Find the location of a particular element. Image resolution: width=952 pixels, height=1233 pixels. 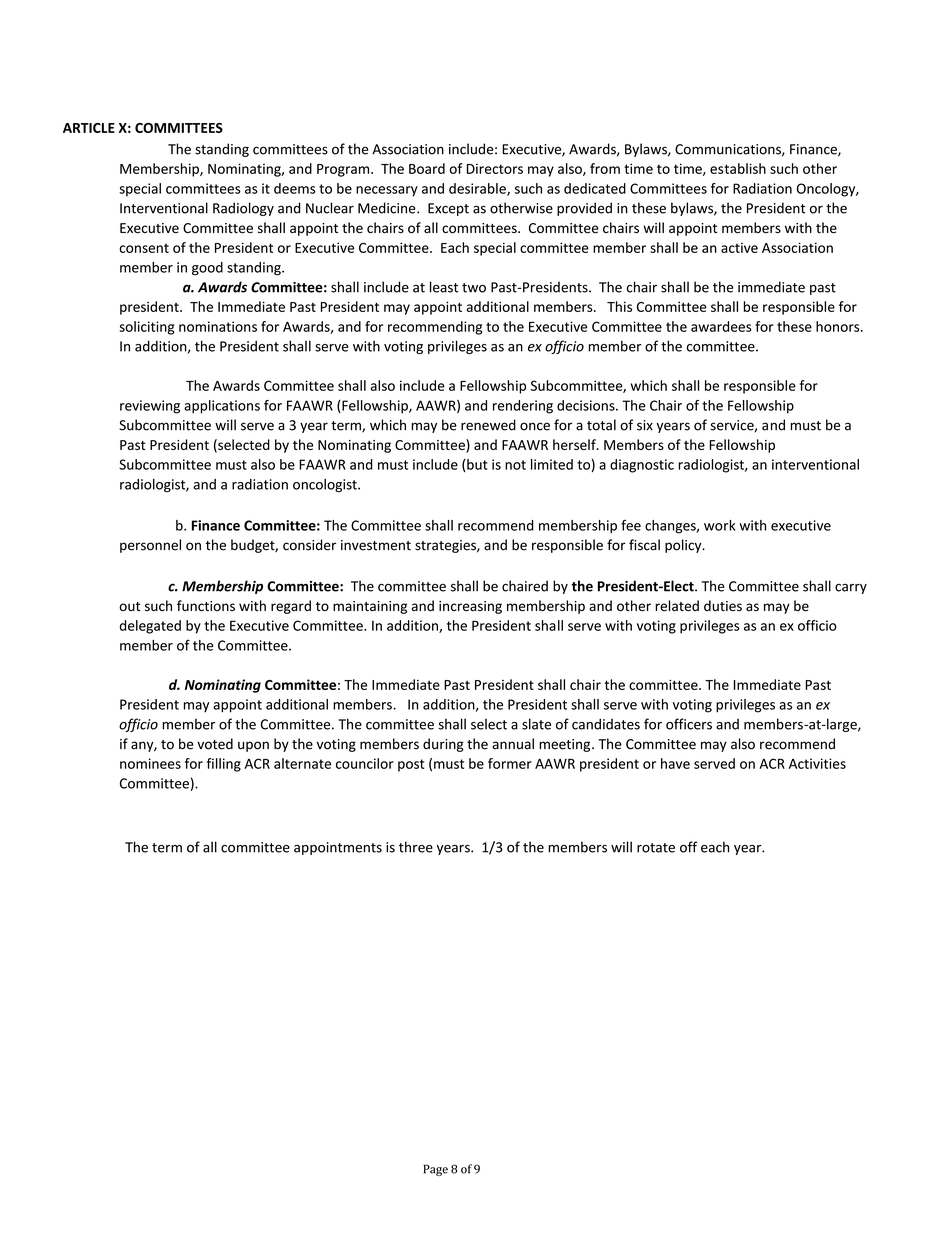

renewed is located at coordinates (488, 425).
